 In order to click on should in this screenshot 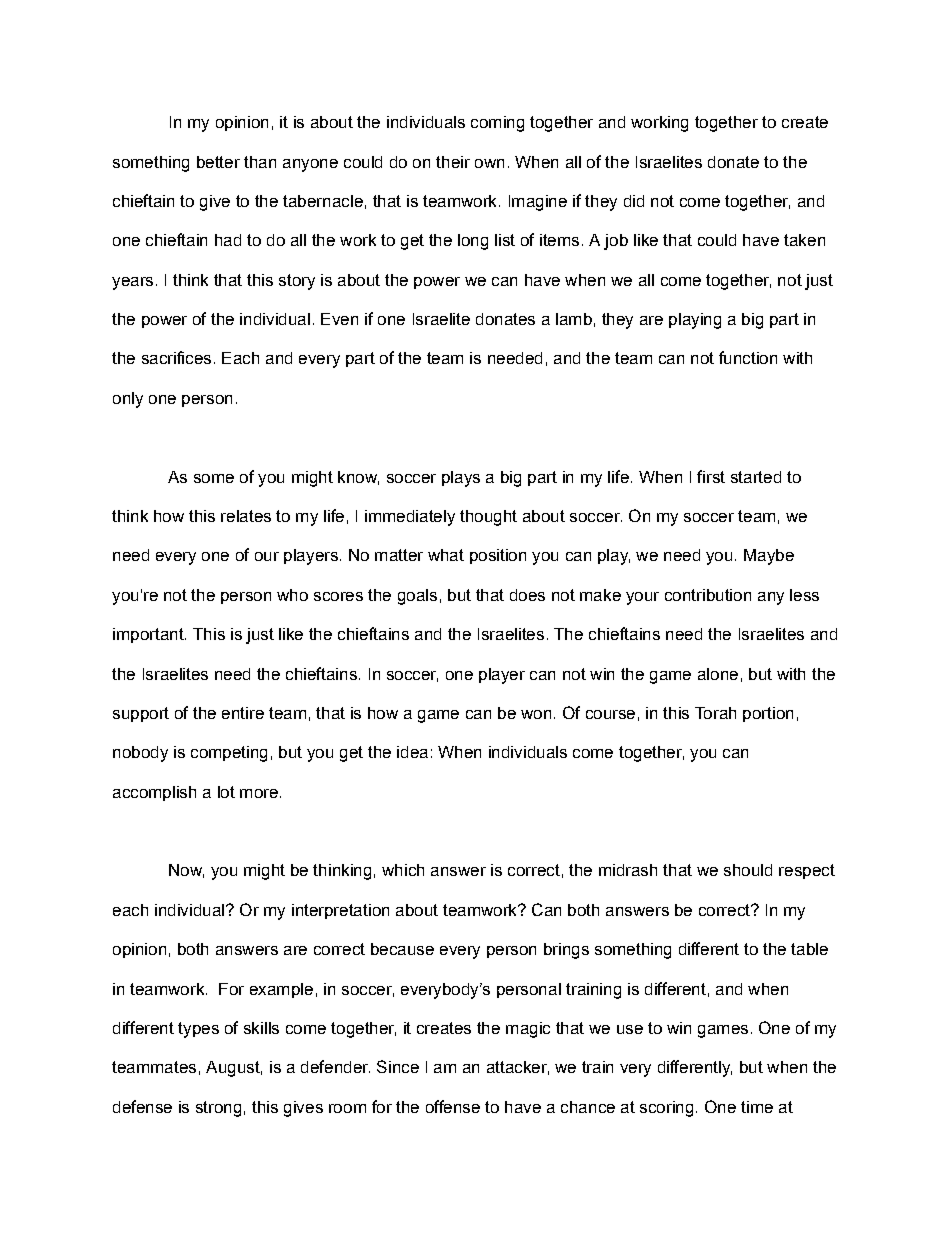, I will do `click(748, 870)`.
